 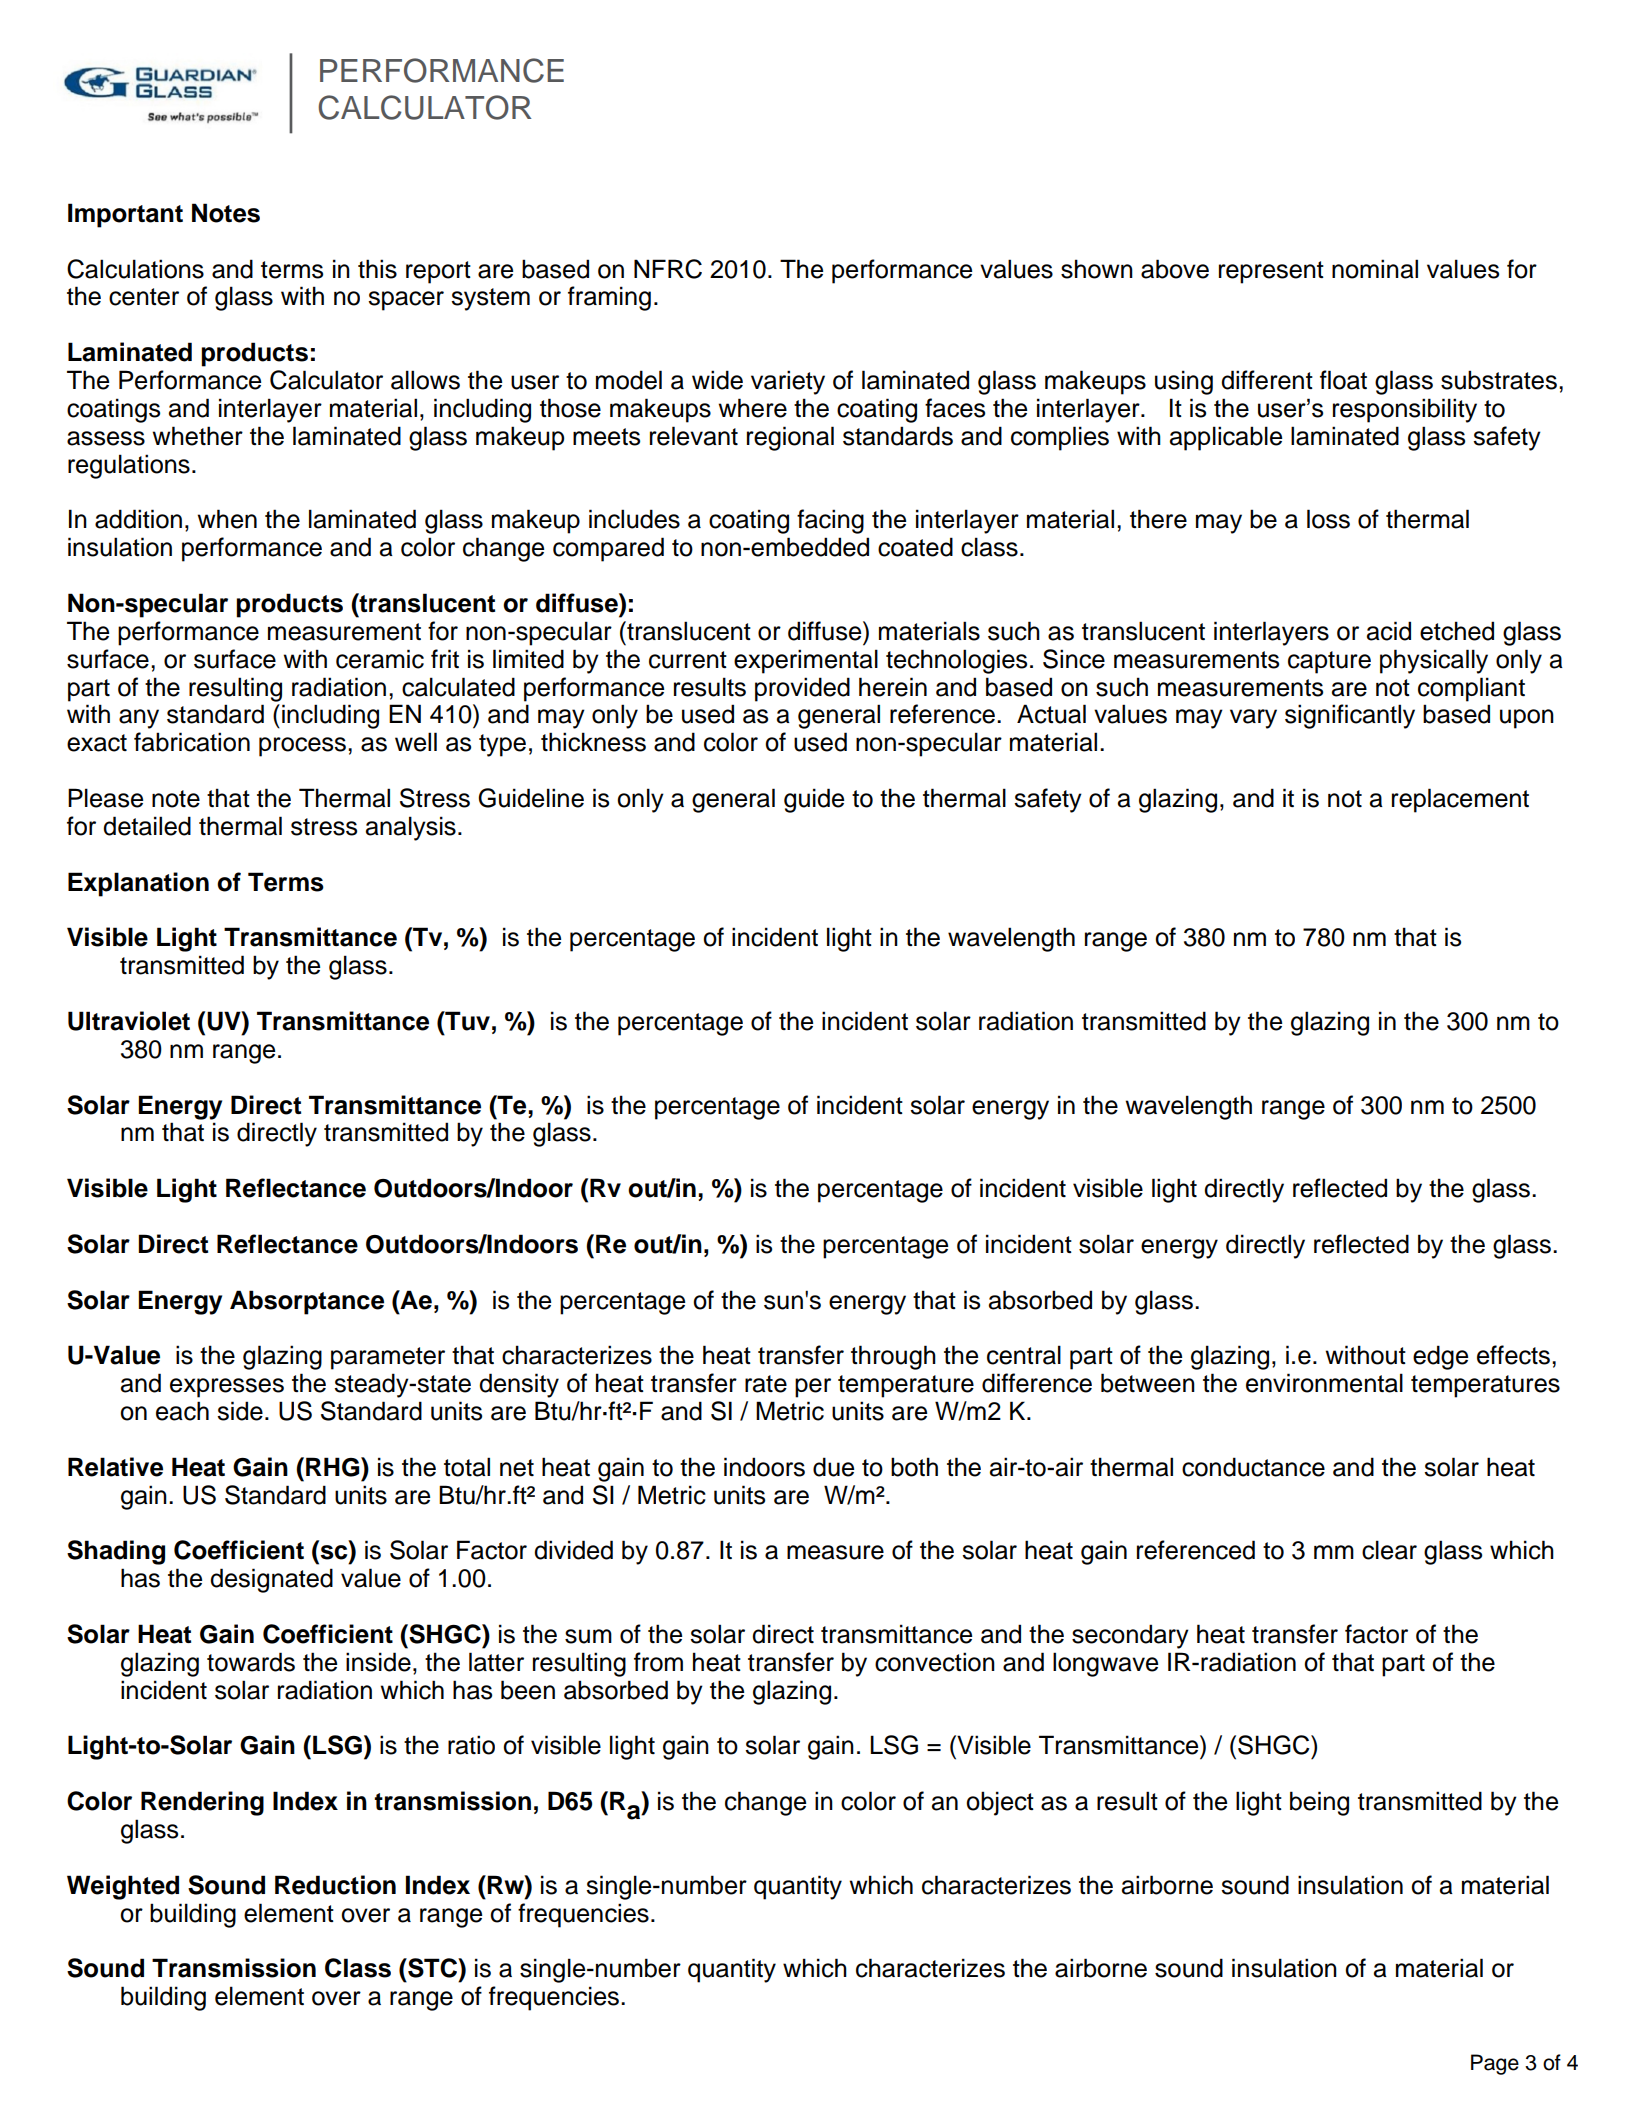 What do you see at coordinates (788, 382) in the image?
I see `variety` at bounding box center [788, 382].
